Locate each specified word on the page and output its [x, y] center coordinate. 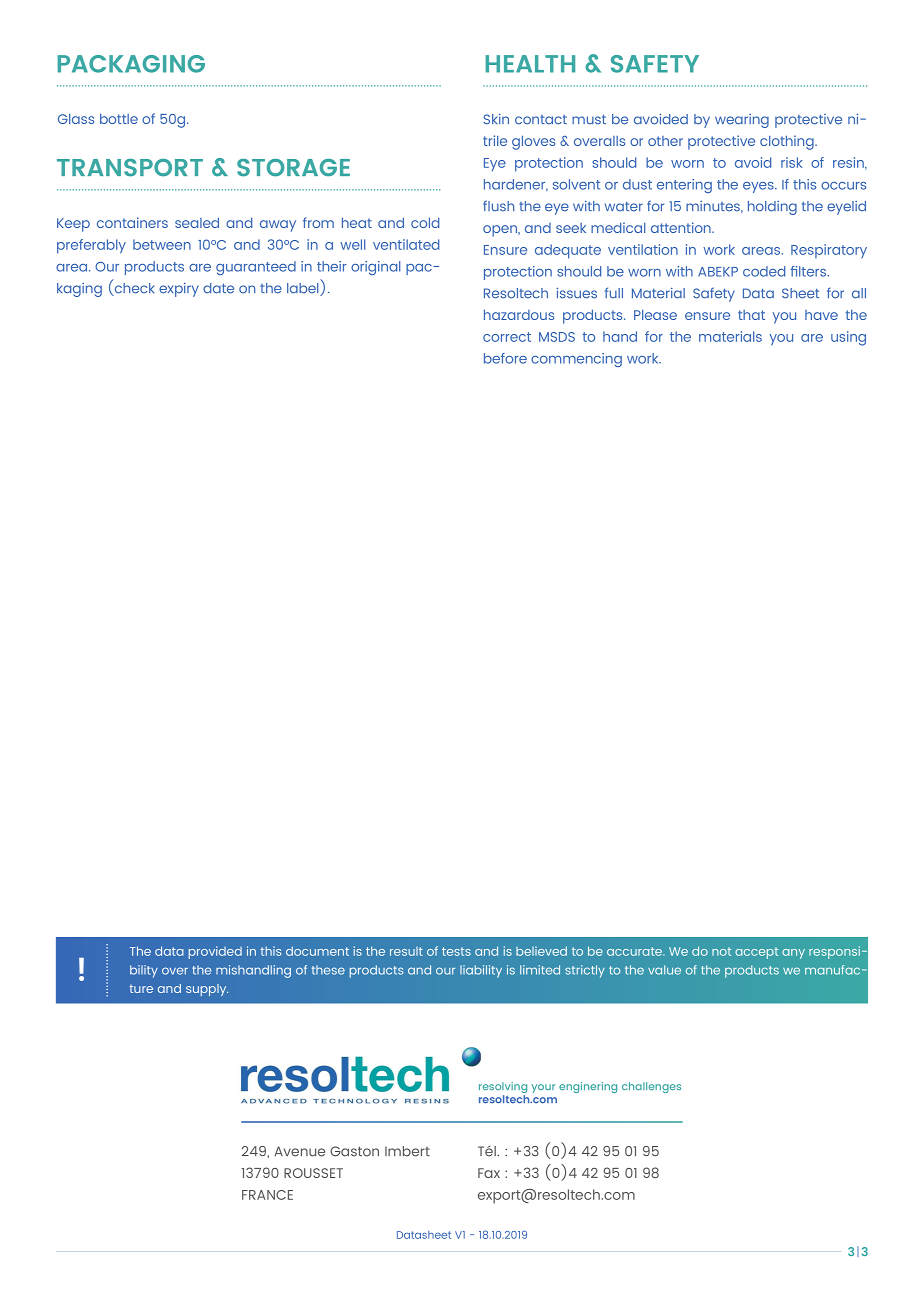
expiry [179, 290]
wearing [742, 121]
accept [756, 953]
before [505, 358]
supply [207, 990]
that [751, 315]
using [848, 338]
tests [456, 951]
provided [215, 952]
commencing [576, 360]
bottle [119, 119]
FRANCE [267, 1195]
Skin [496, 119]
